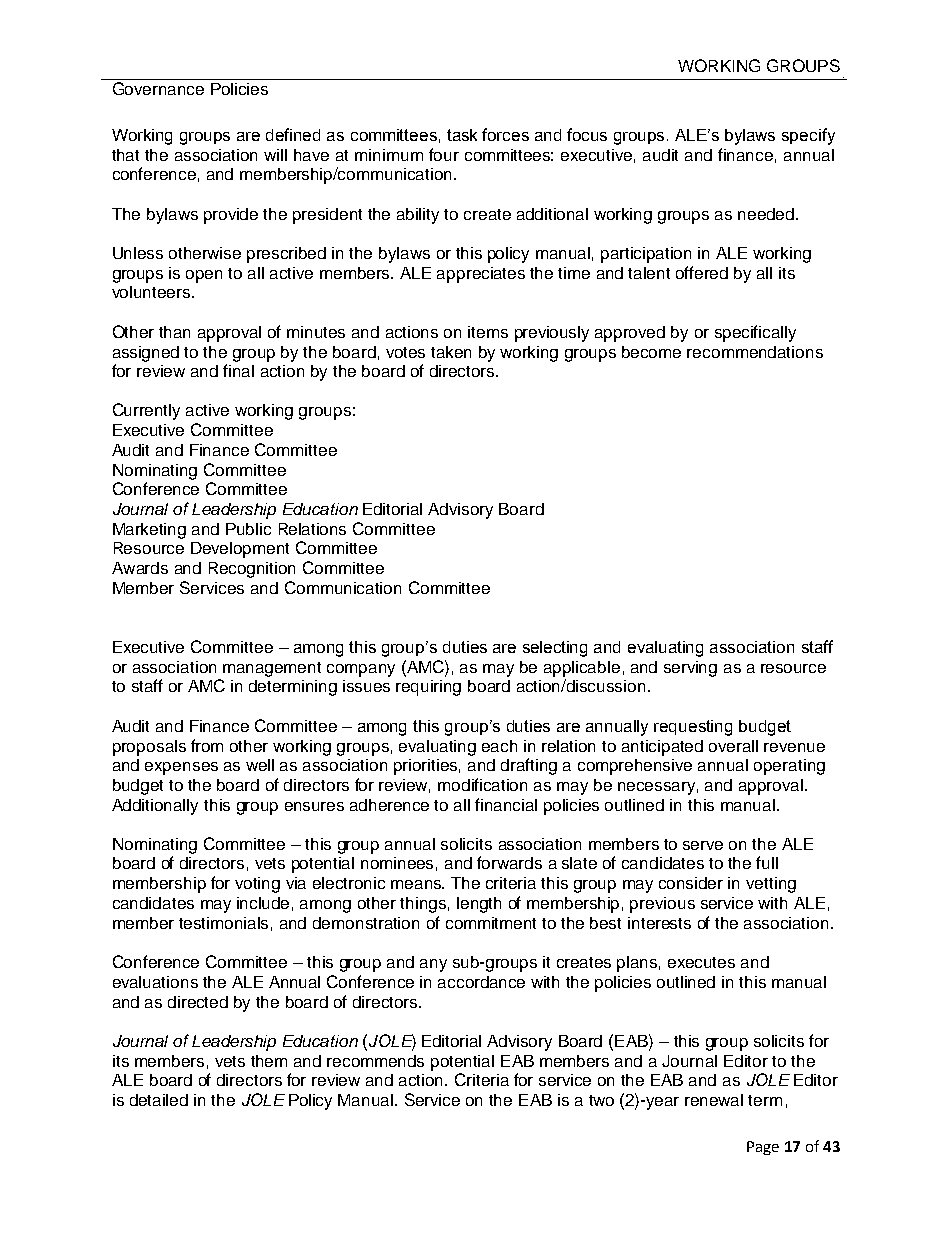 This screenshot has width=952, height=1233. What do you see at coordinates (808, 136) in the screenshot?
I see `specify` at bounding box center [808, 136].
